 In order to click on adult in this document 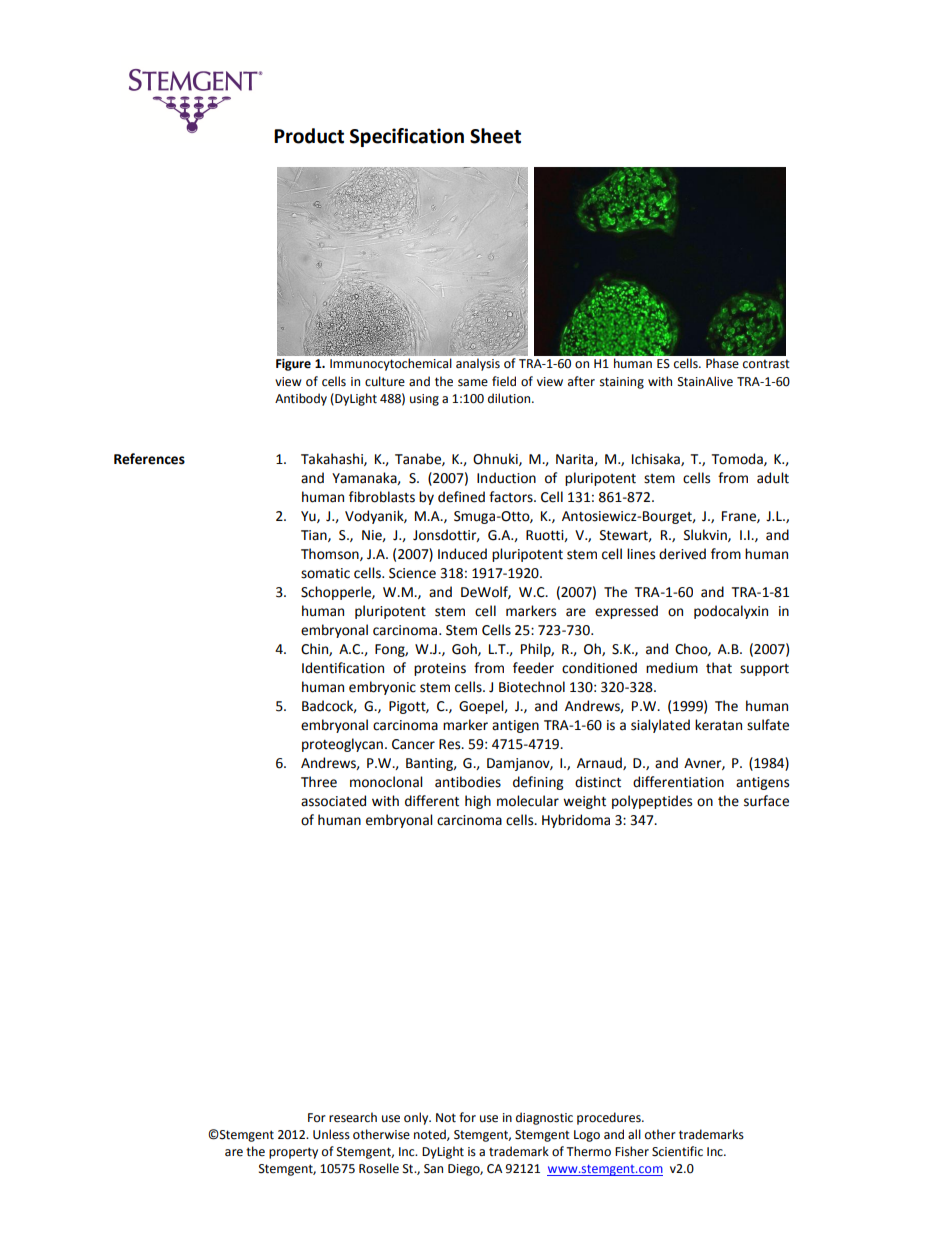, I will do `click(773, 478)`.
